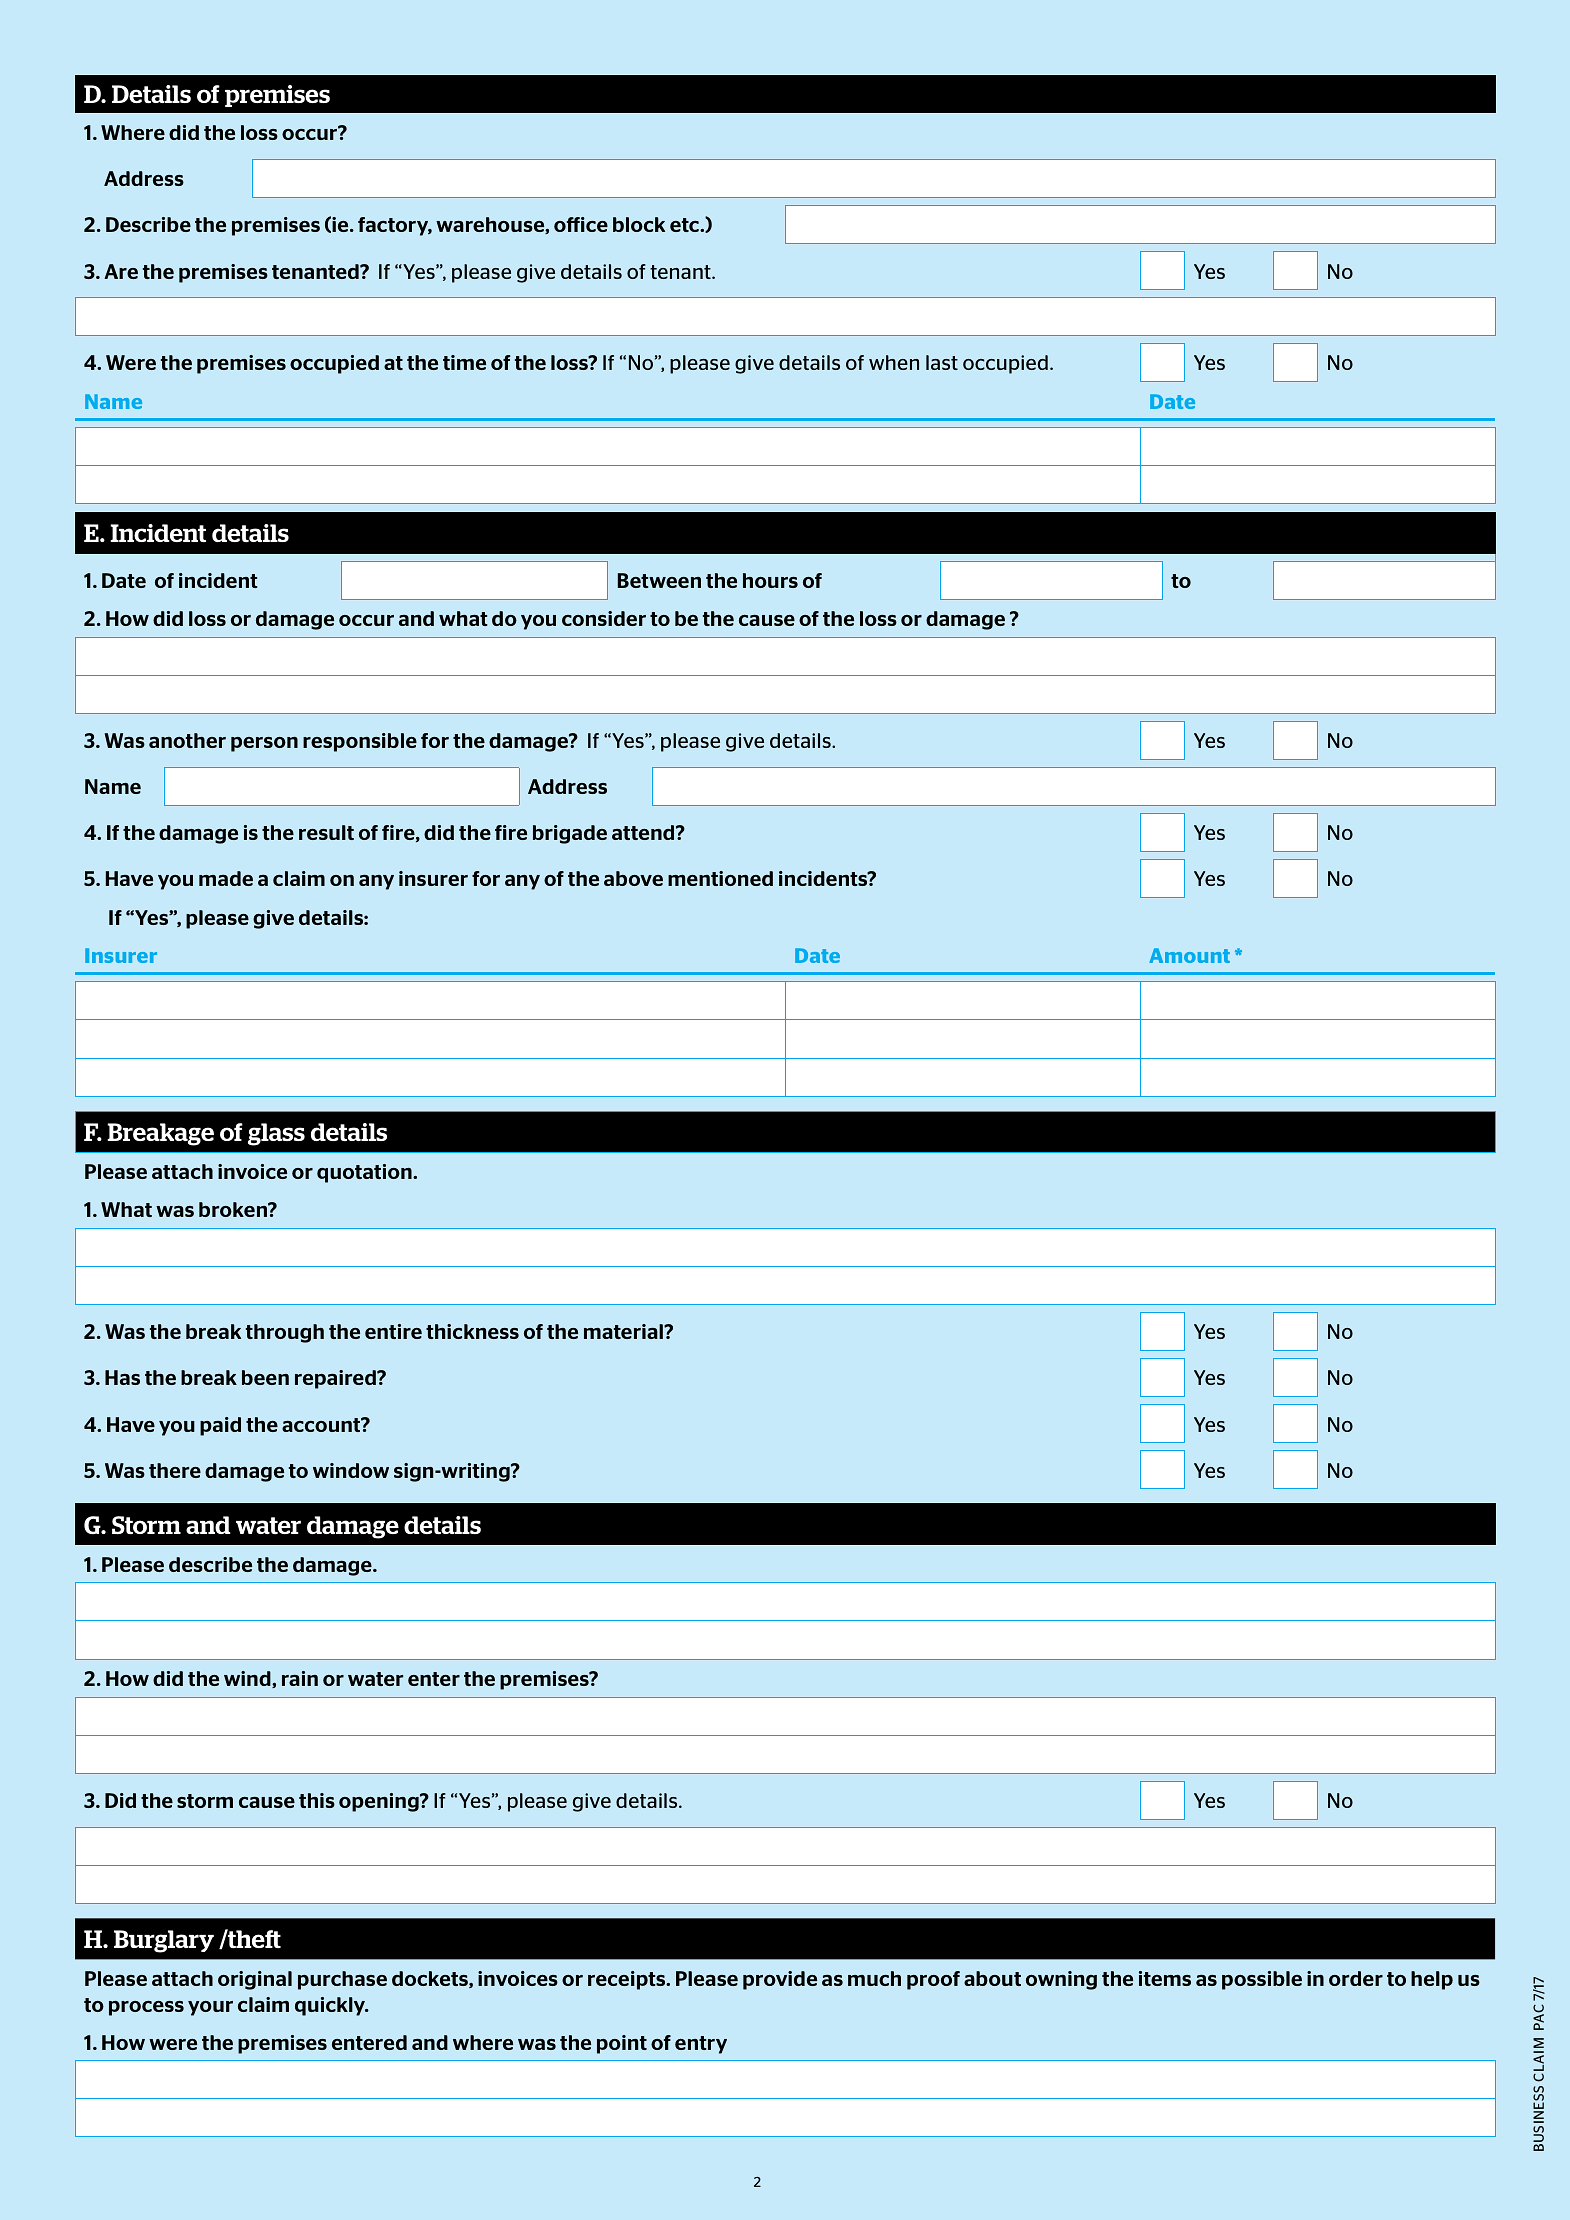 The image size is (1570, 2220). Describe the element at coordinates (1262, 1980) in the screenshot. I see `possible` at that location.
